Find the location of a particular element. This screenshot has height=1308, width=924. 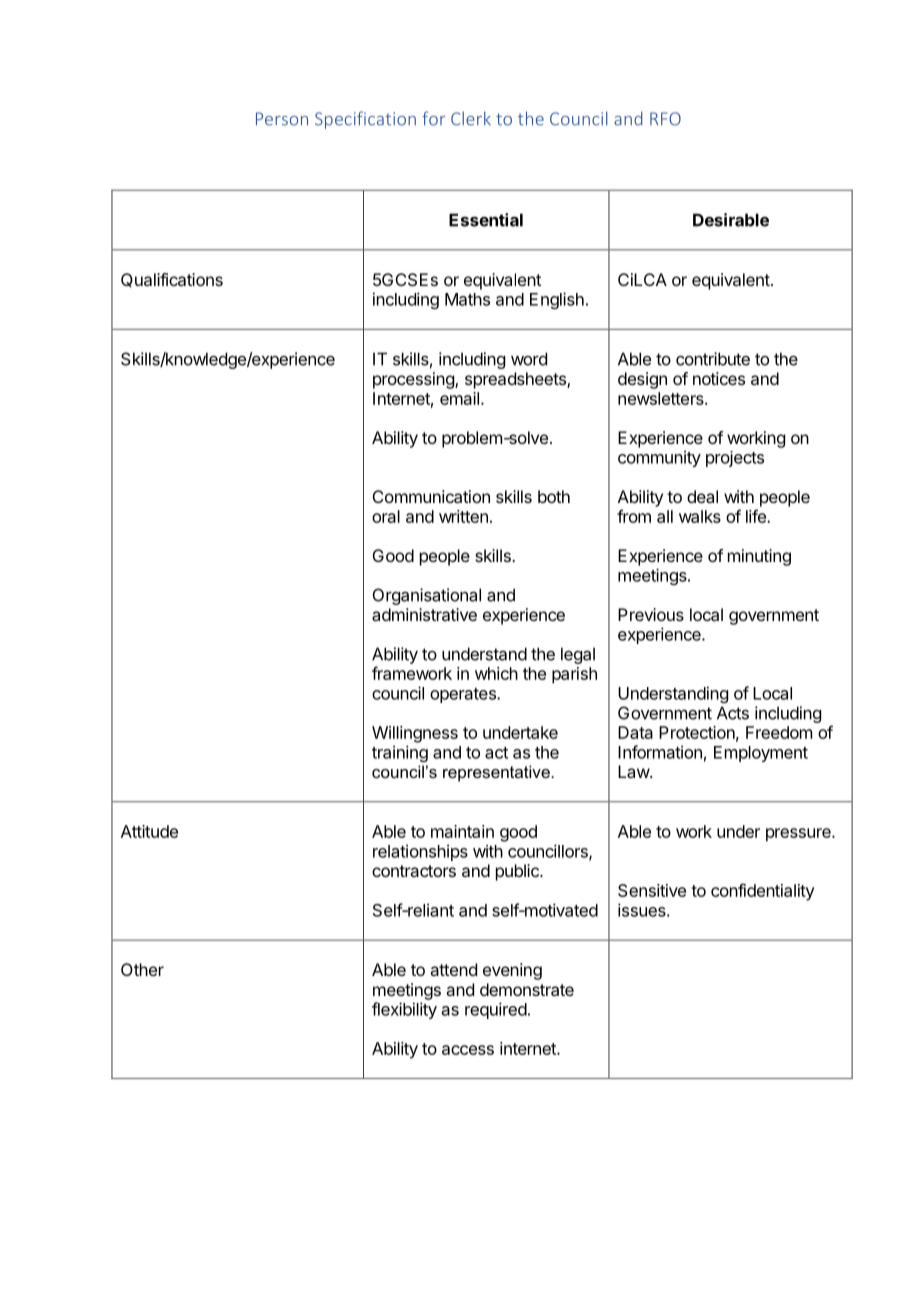

Qualifications is located at coordinates (172, 280).
